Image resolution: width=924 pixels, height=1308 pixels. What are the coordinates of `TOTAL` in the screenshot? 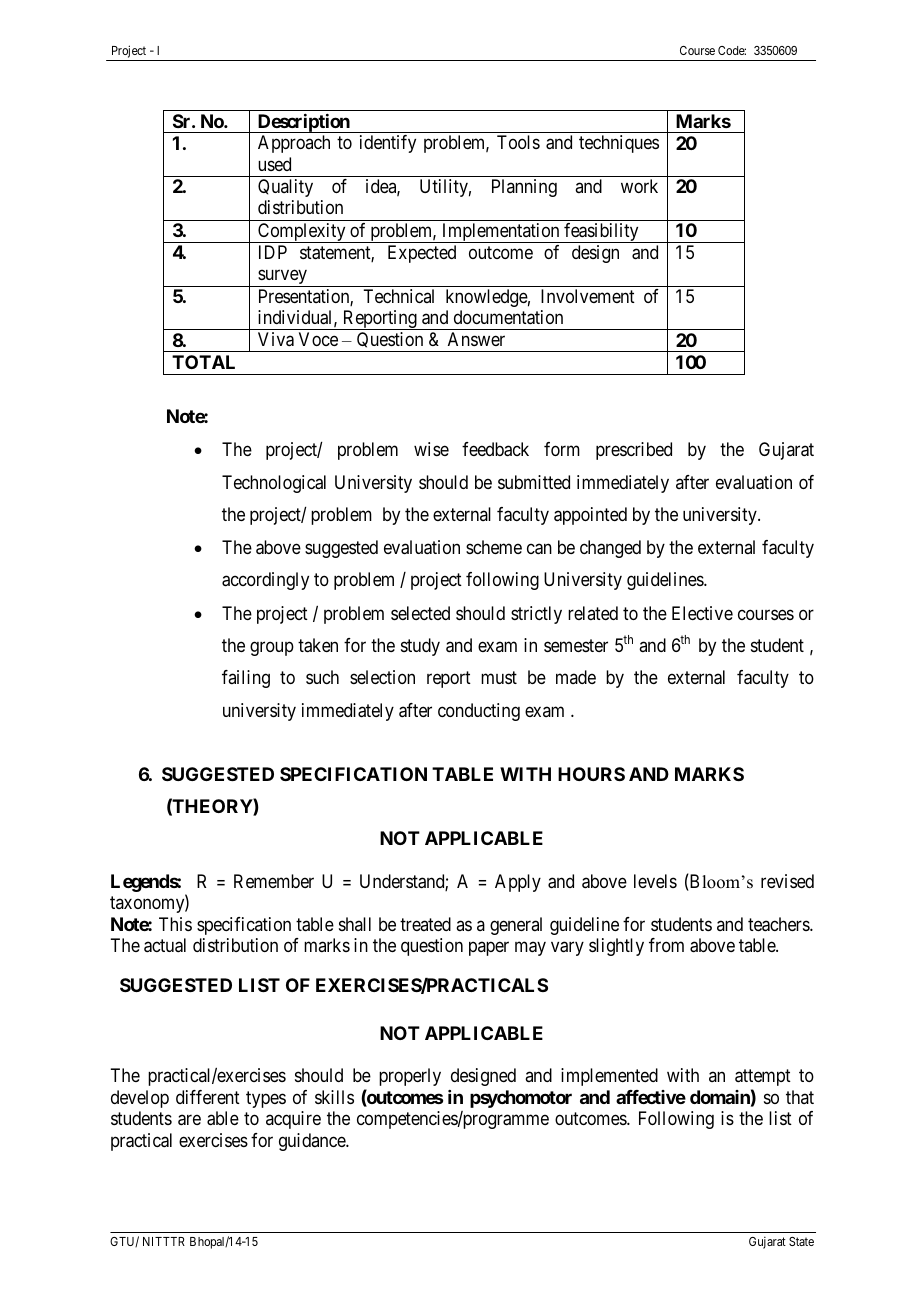 It's located at (203, 362).
